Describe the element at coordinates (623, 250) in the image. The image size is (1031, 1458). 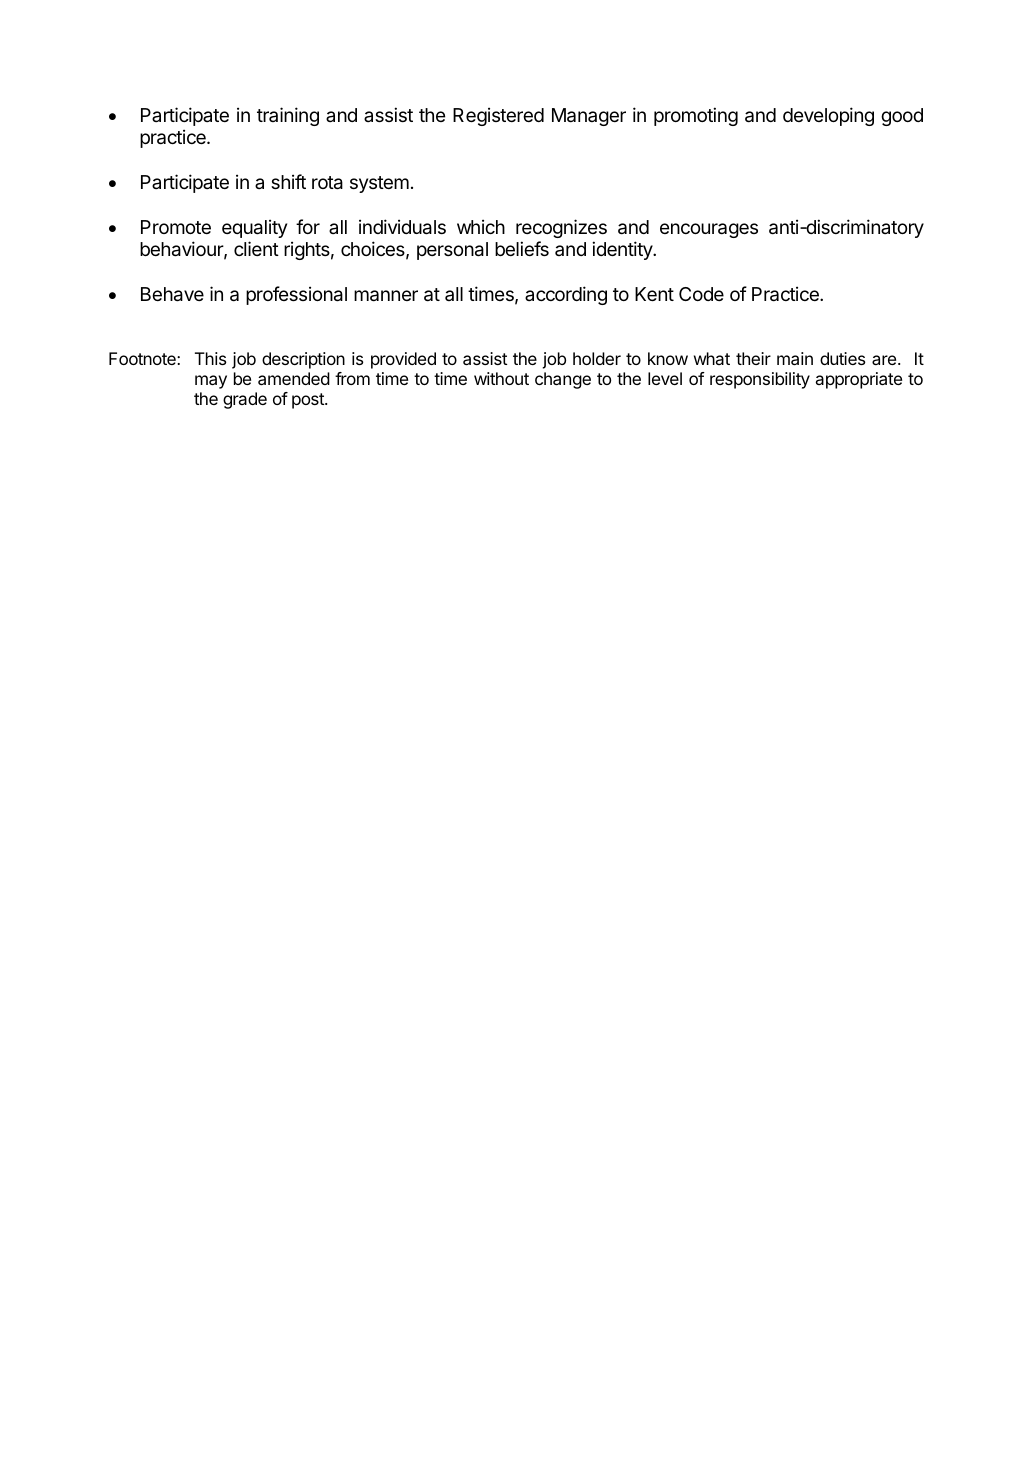
I see `identity` at that location.
